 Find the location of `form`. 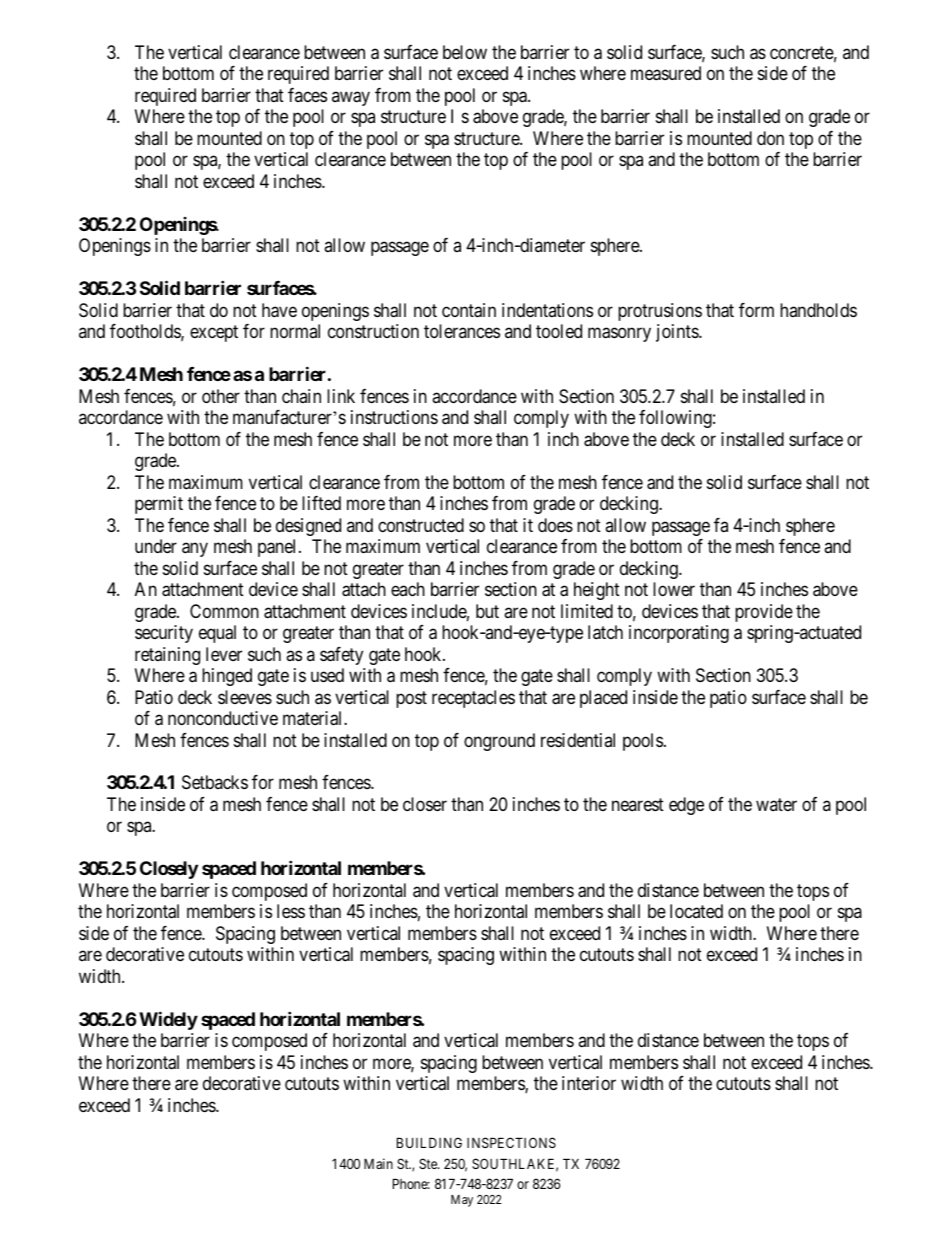

form is located at coordinates (756, 310).
